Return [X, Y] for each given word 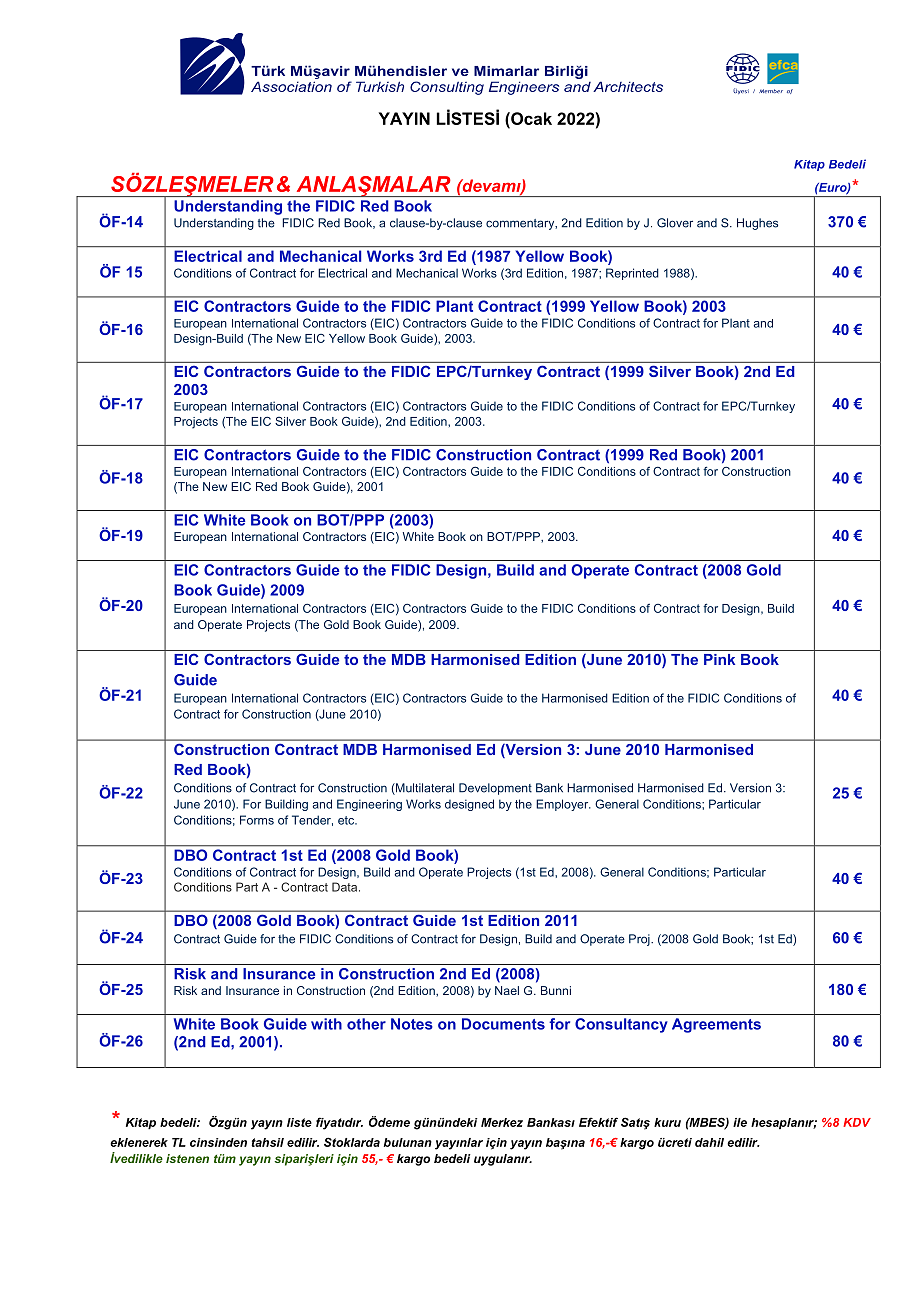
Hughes [757, 224]
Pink [719, 659]
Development [495, 789]
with [326, 1024]
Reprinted [632, 274]
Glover [675, 223]
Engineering [369, 805]
